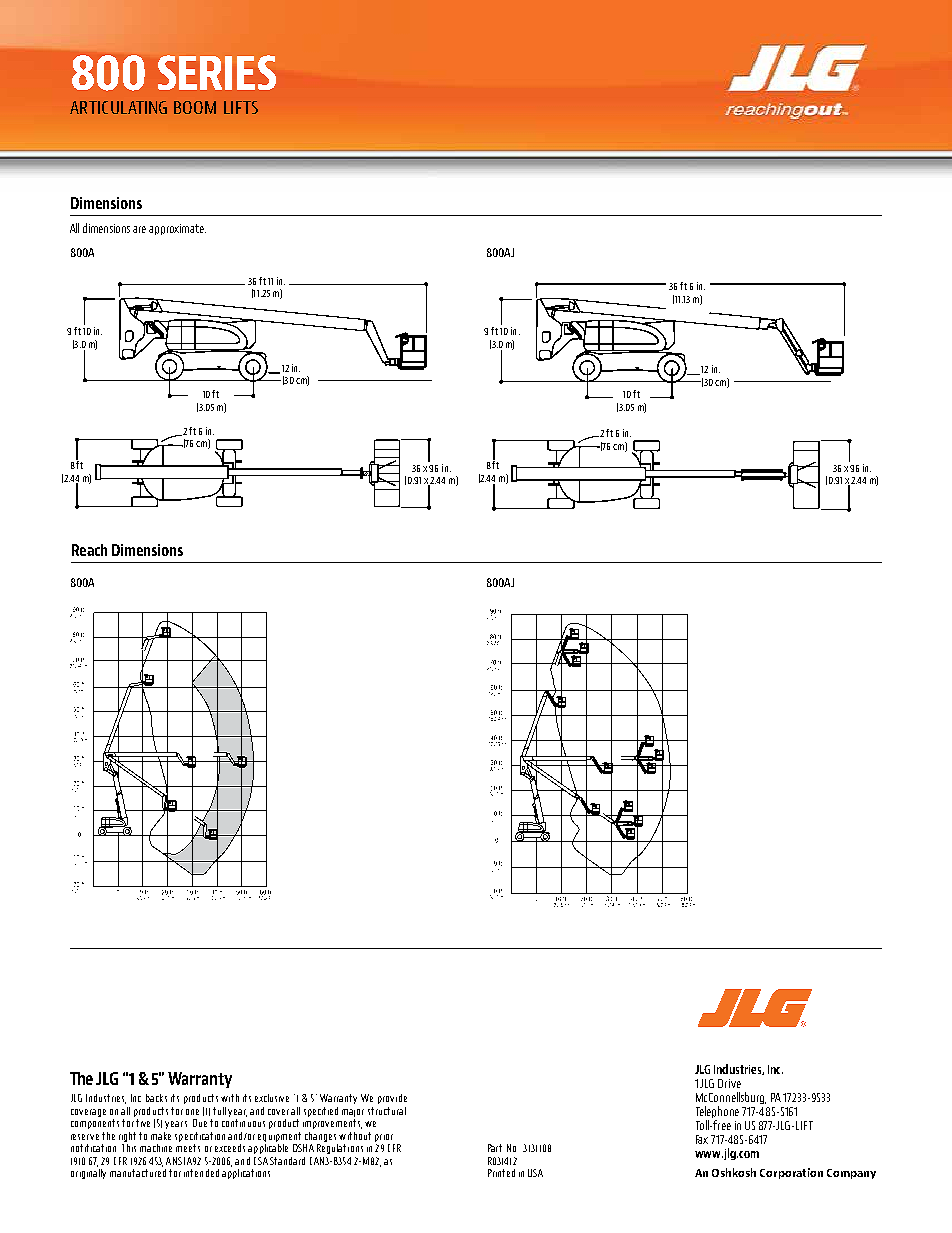  Describe the element at coordinates (217, 72) in the image. I see `SERIES` at that location.
